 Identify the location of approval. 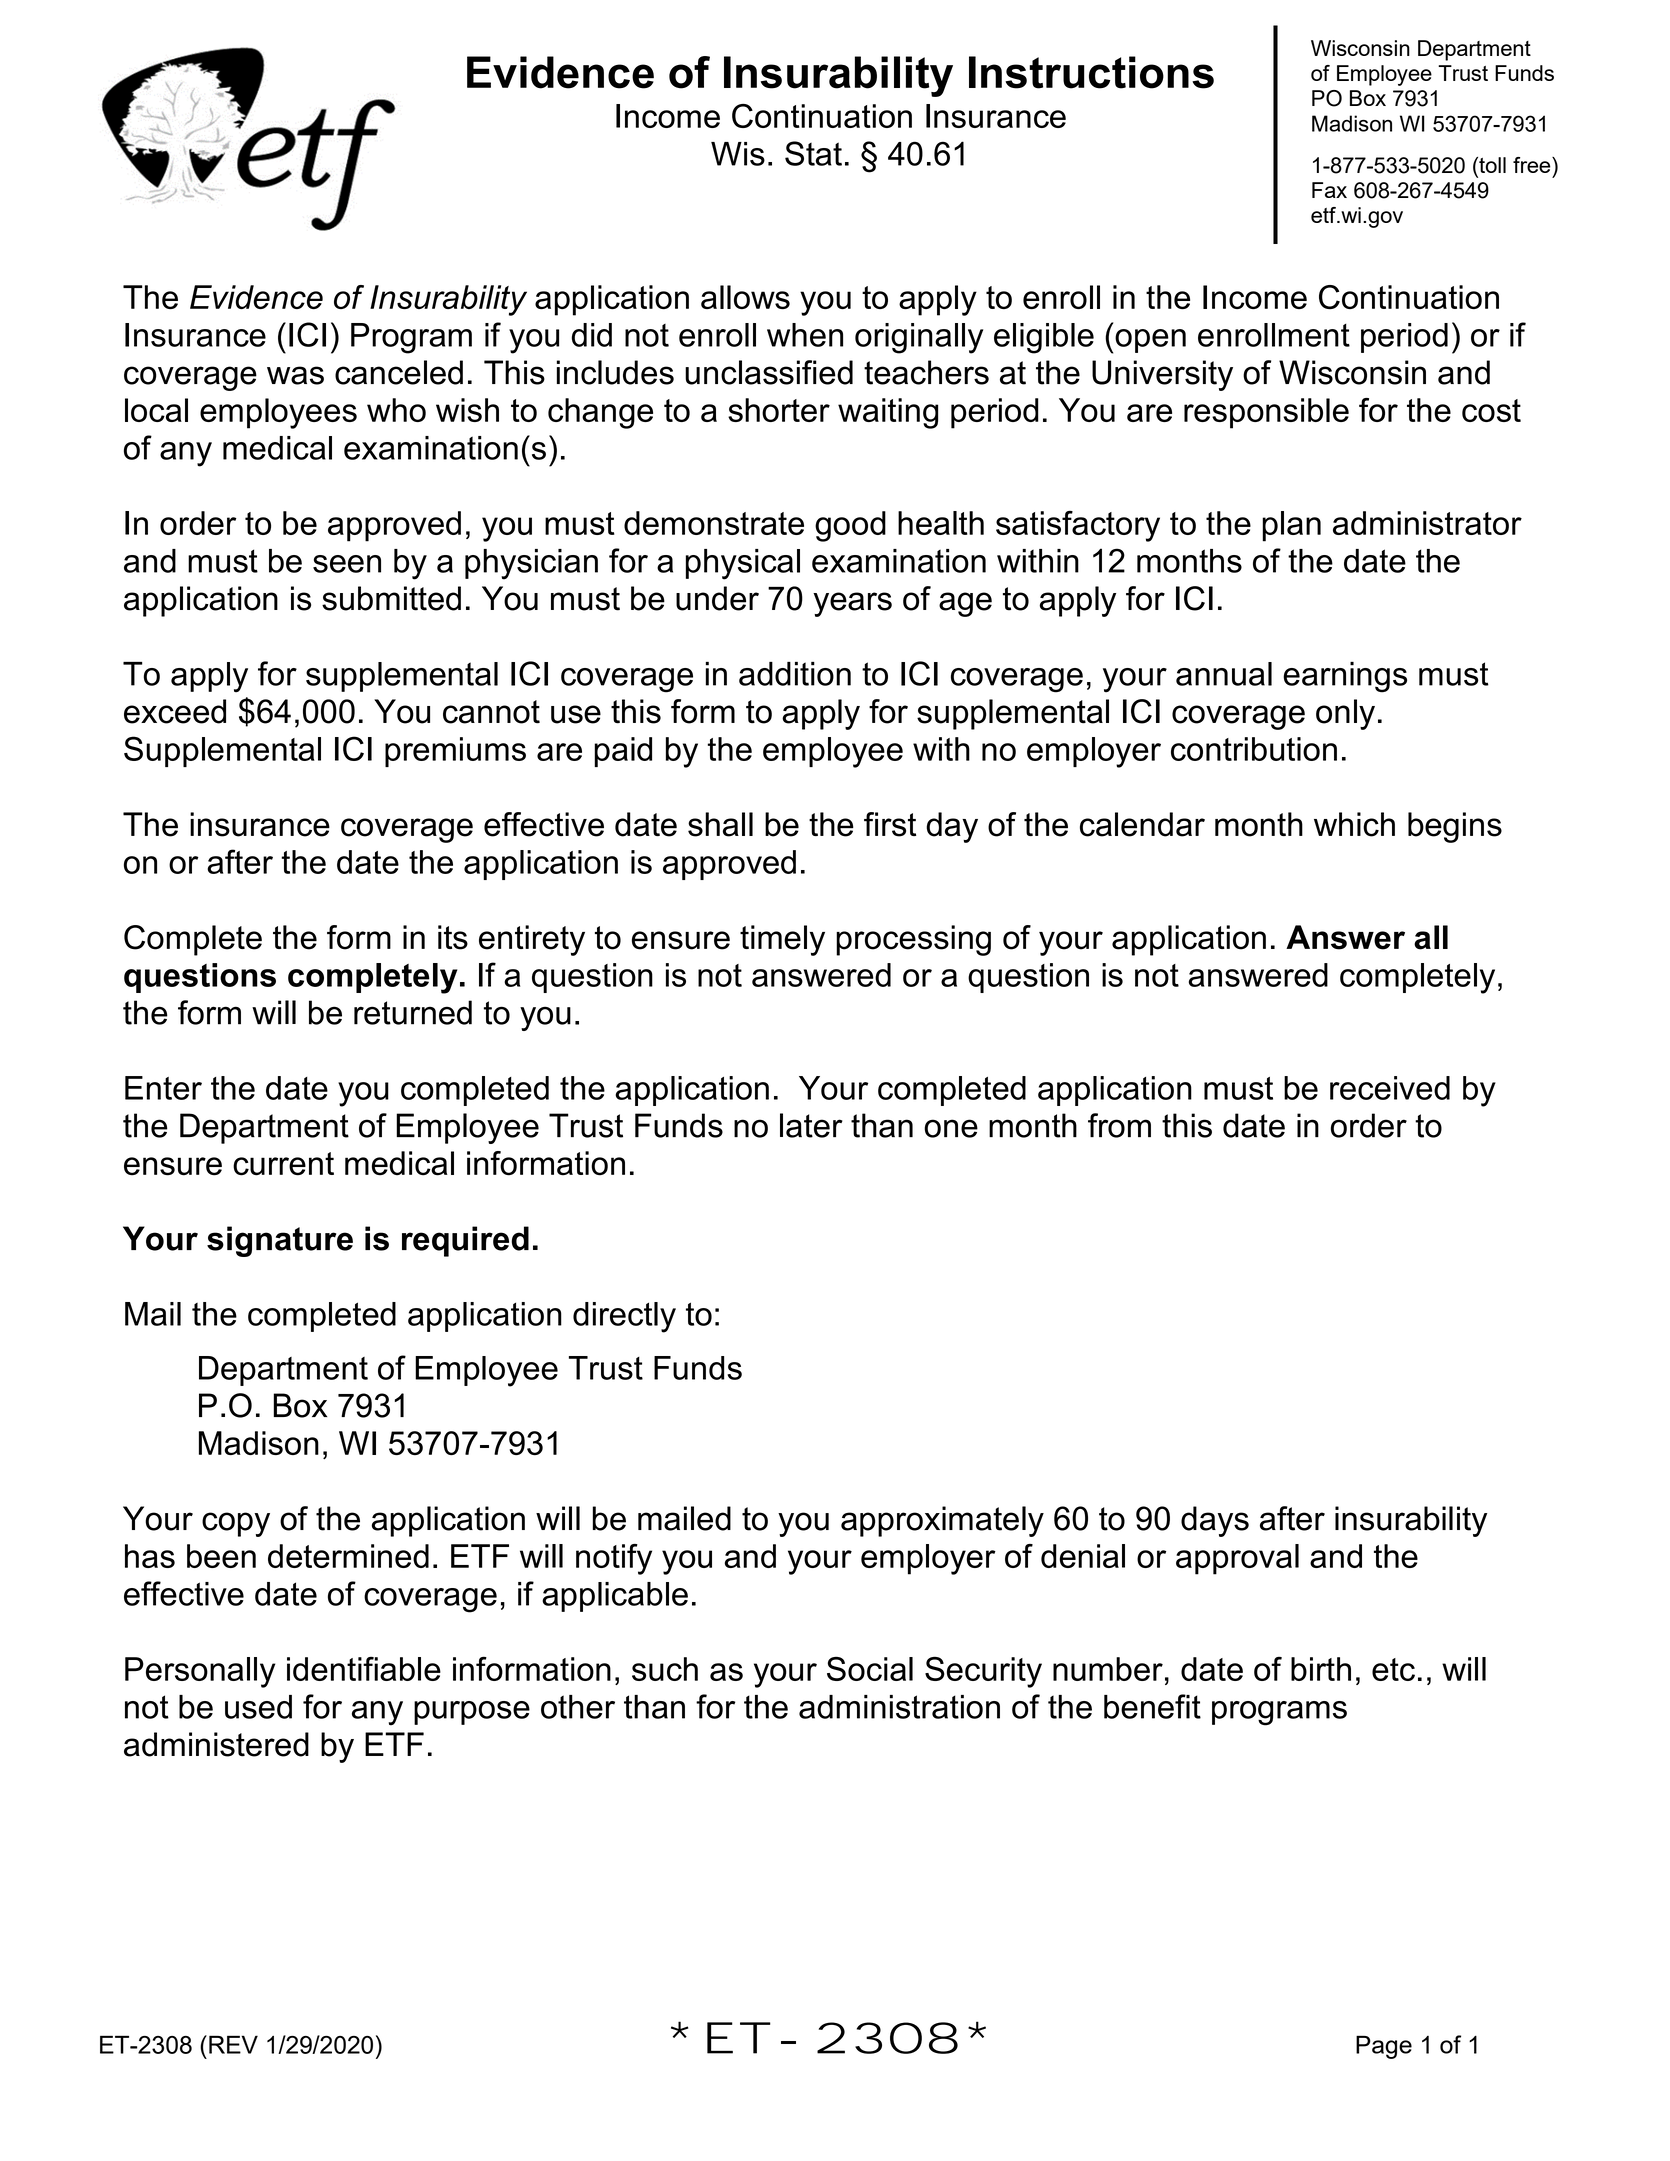
(1237, 1559).
